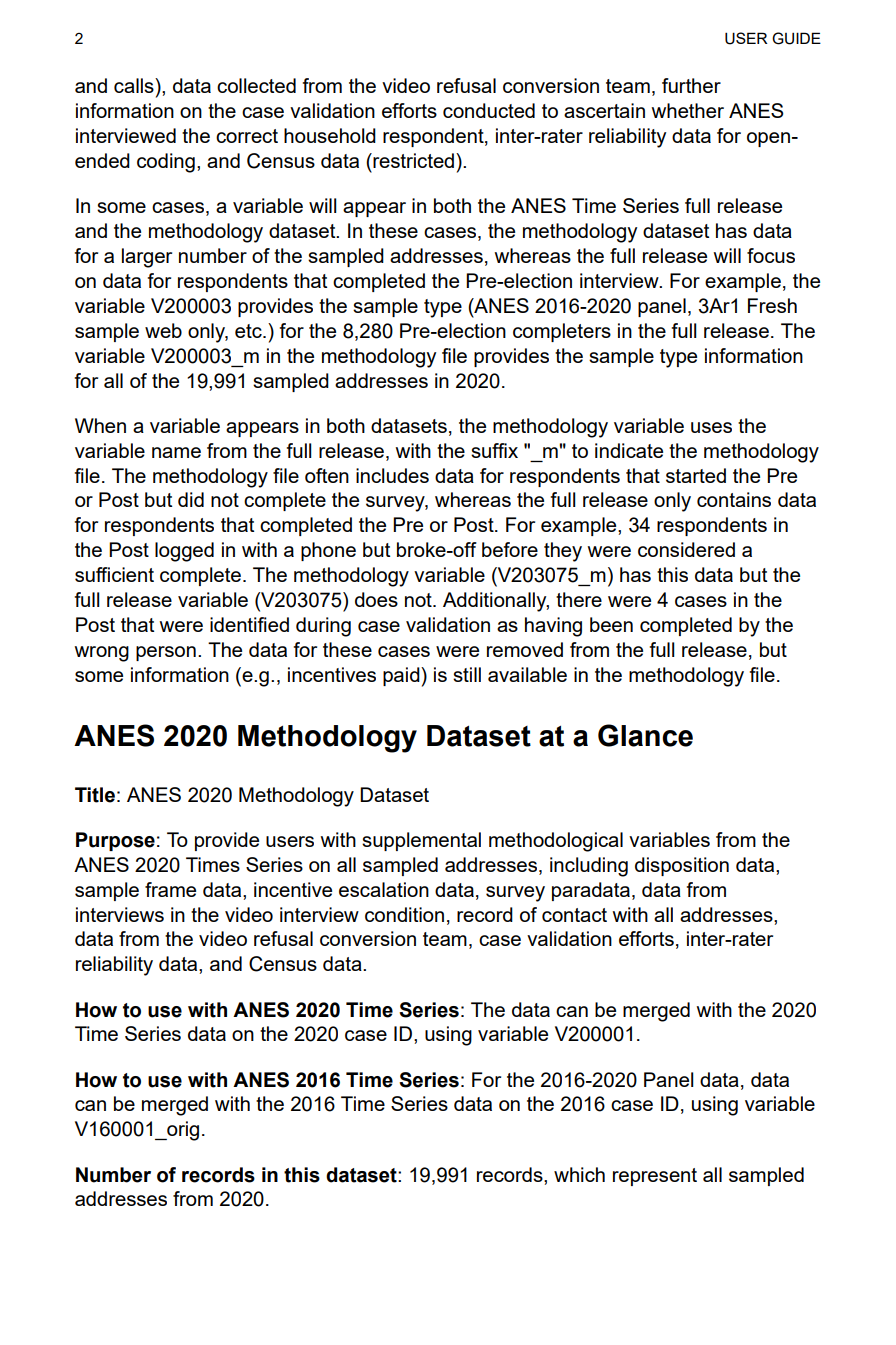 The width and height of the page is (896, 1345). What do you see at coordinates (691, 85) in the page?
I see `further` at bounding box center [691, 85].
